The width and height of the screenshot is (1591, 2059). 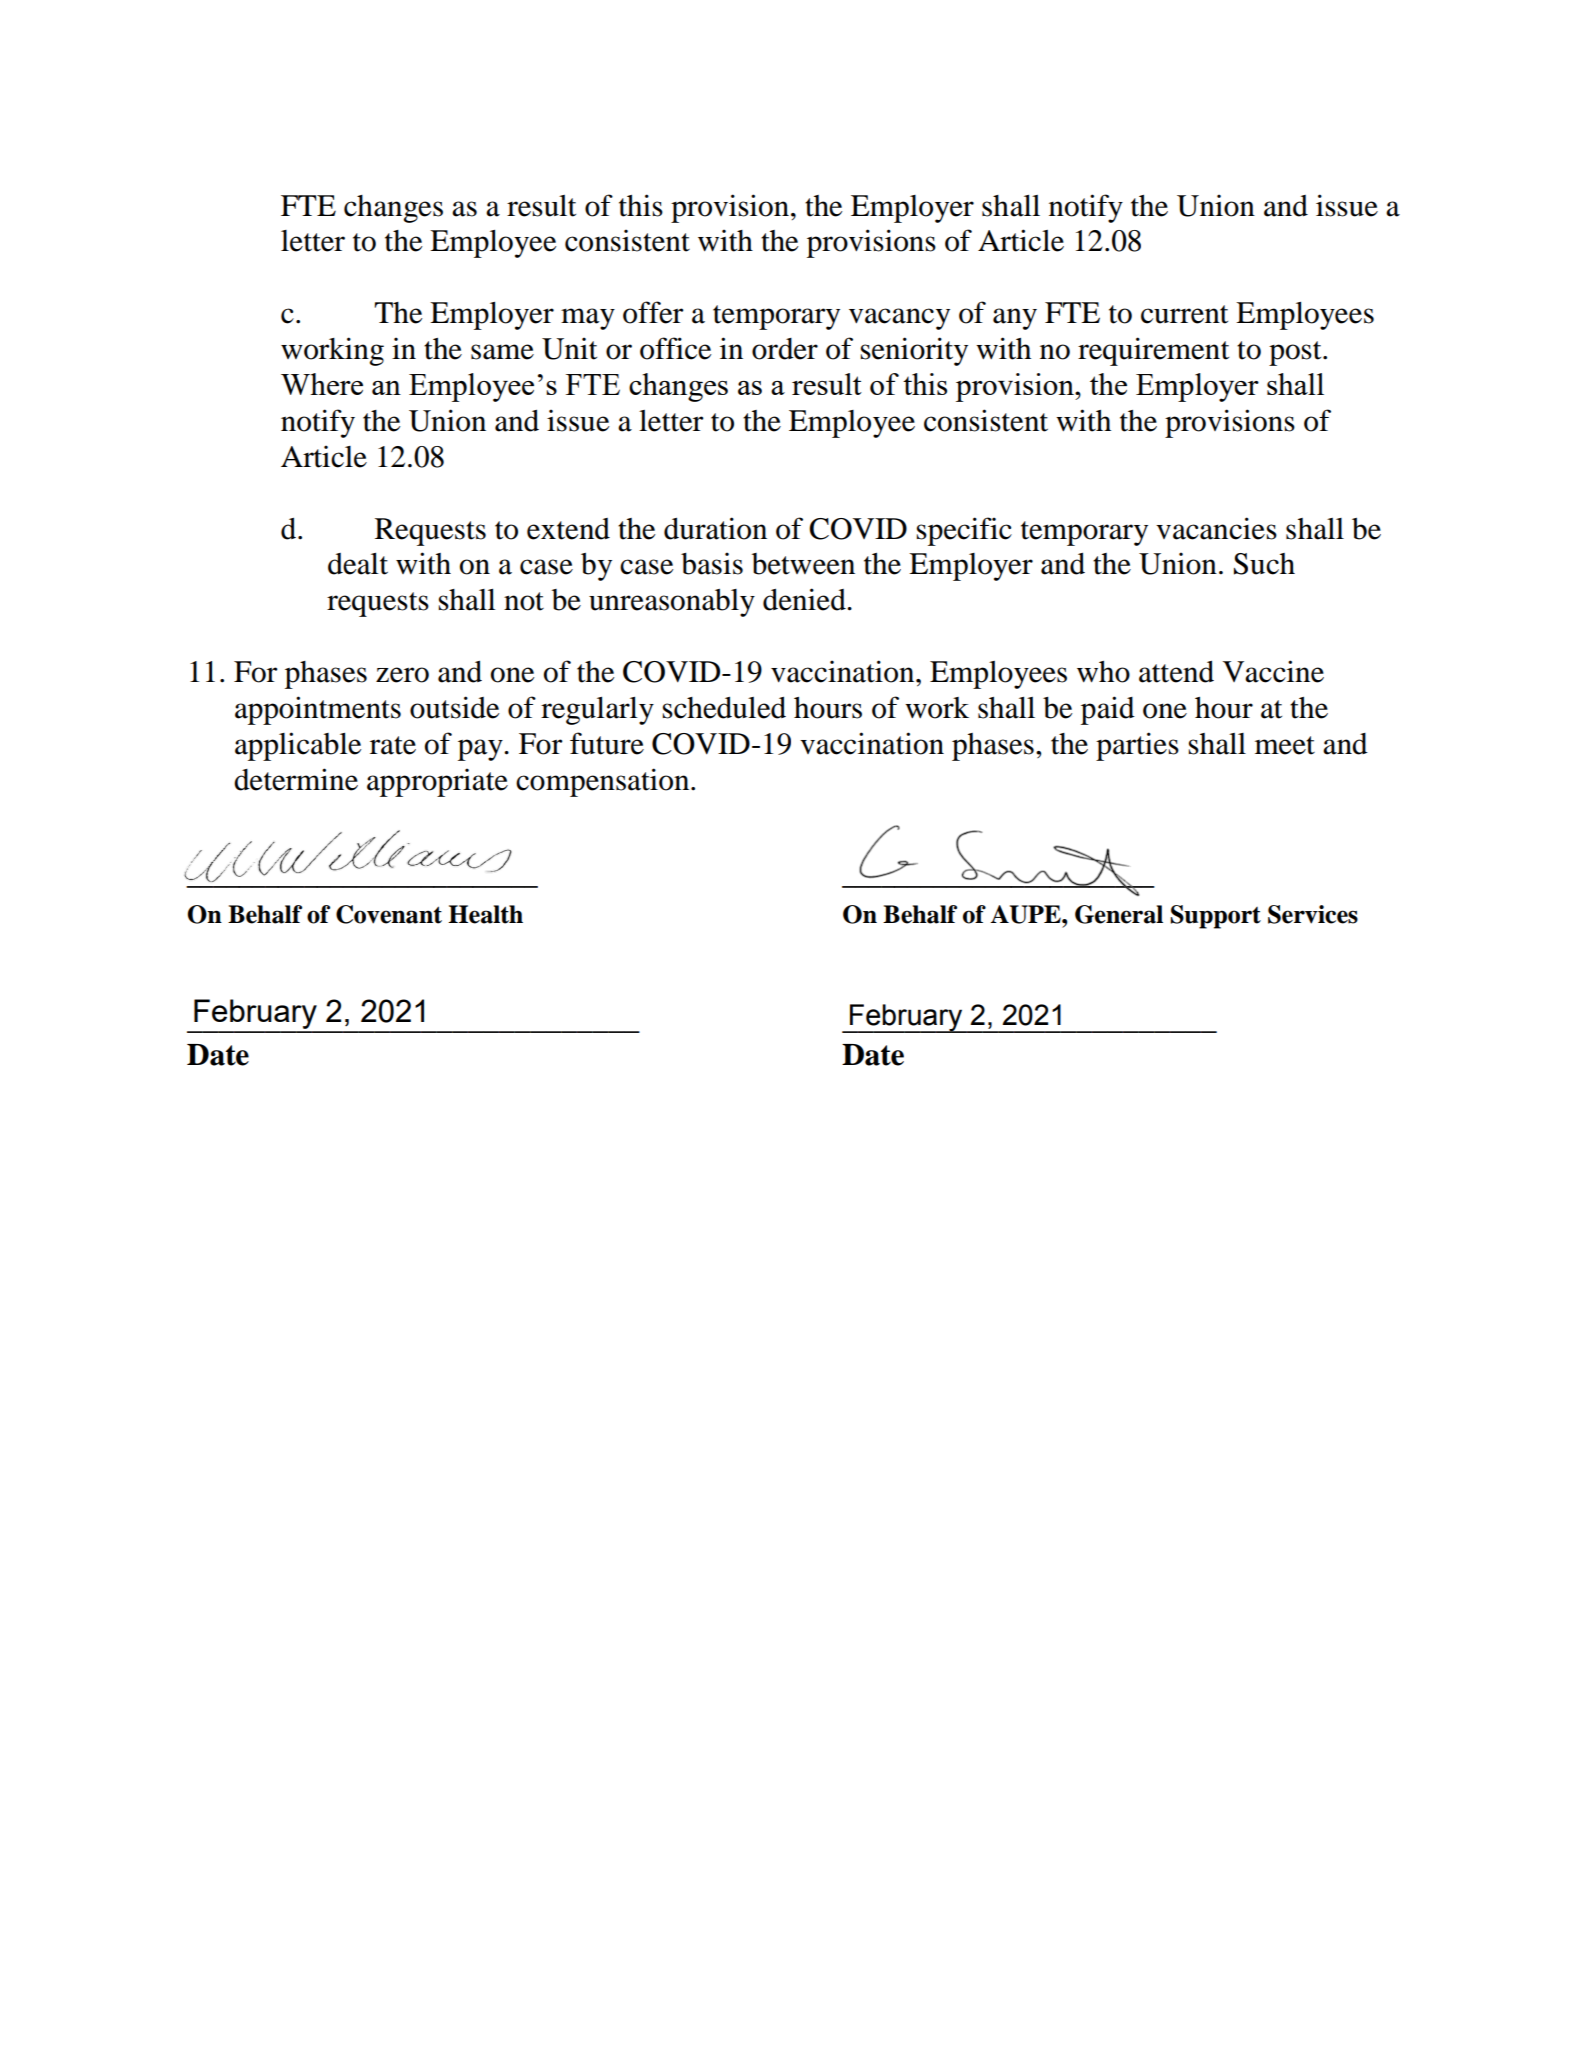 What do you see at coordinates (1184, 314) in the screenshot?
I see `current` at bounding box center [1184, 314].
